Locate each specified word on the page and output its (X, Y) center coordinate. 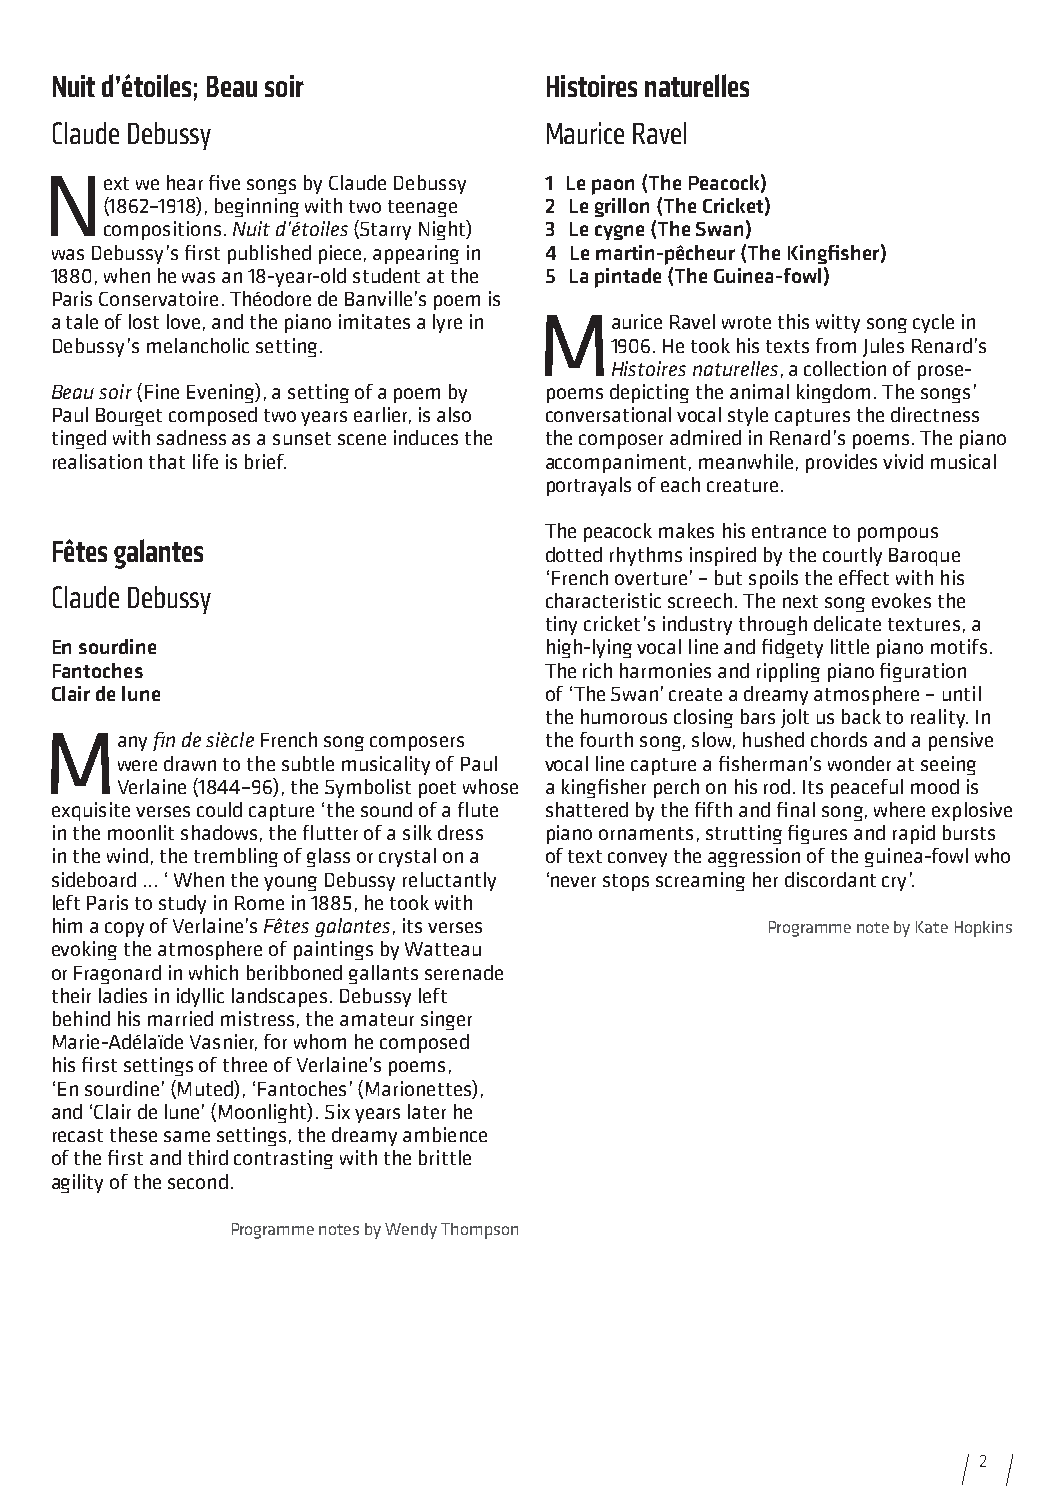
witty (838, 323)
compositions (162, 230)
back (861, 716)
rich (597, 670)
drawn (190, 763)
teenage (422, 208)
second (198, 1181)
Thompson (479, 1231)
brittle (445, 1157)
